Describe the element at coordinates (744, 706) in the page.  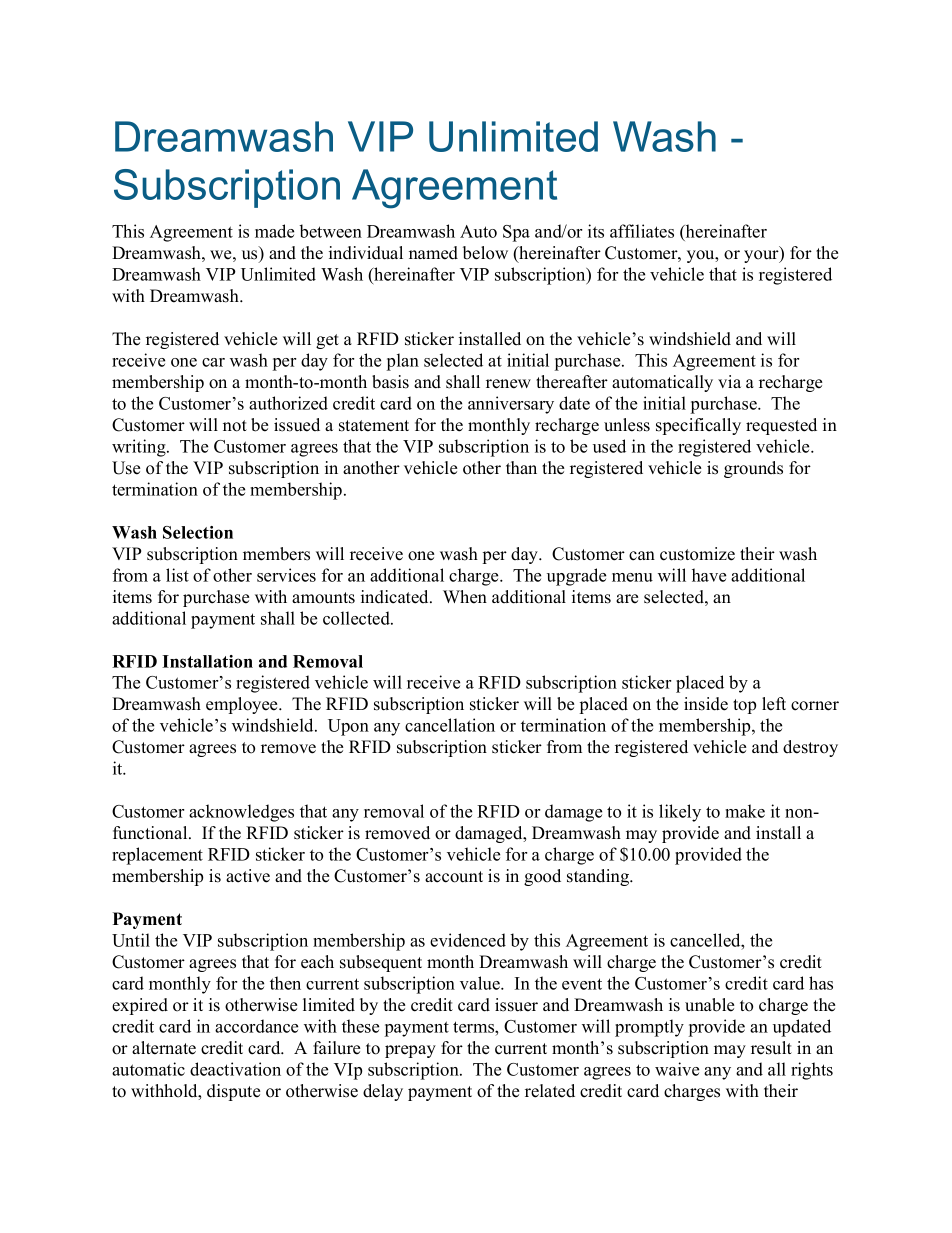
I see `top` at that location.
